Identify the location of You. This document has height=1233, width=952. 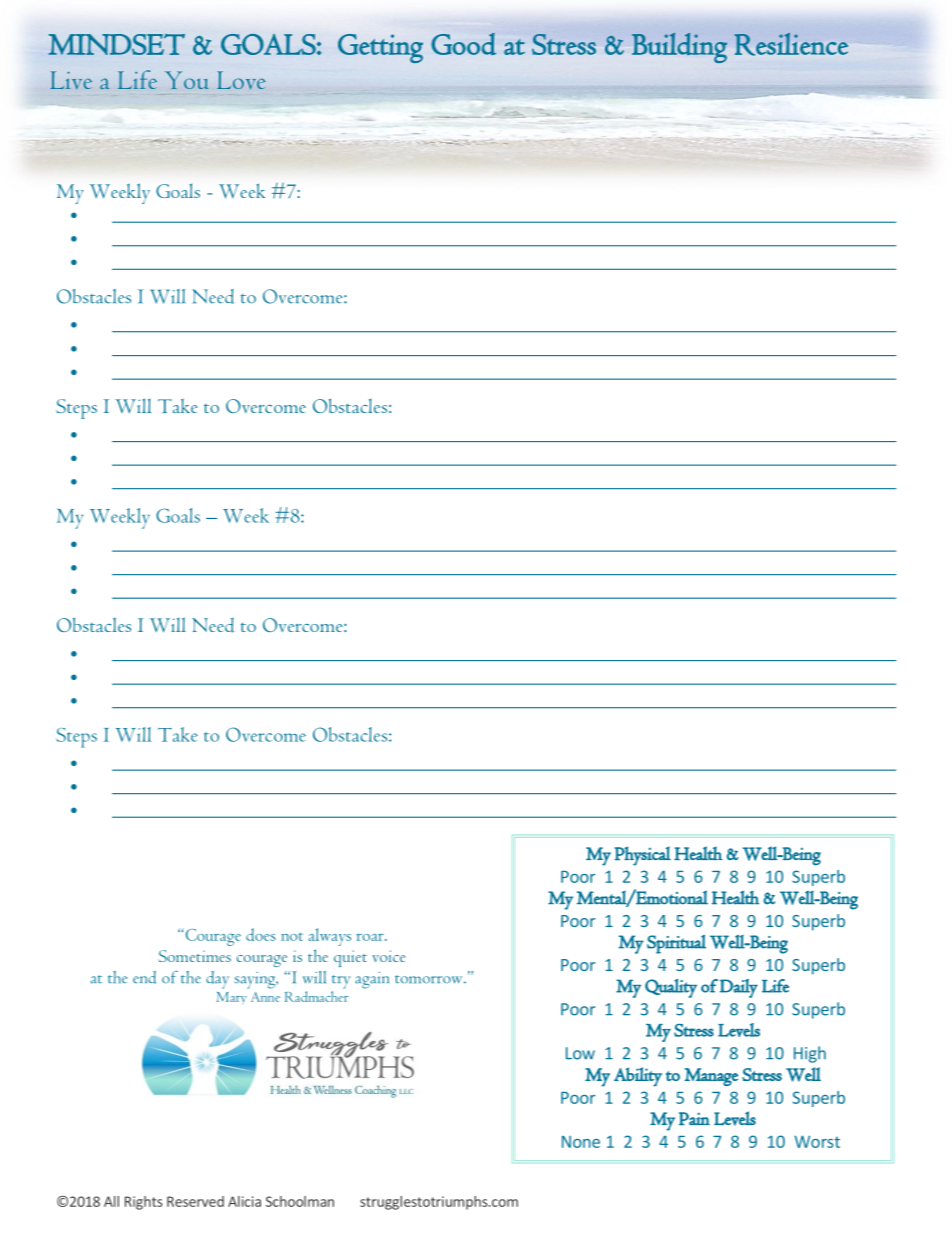
(187, 80).
